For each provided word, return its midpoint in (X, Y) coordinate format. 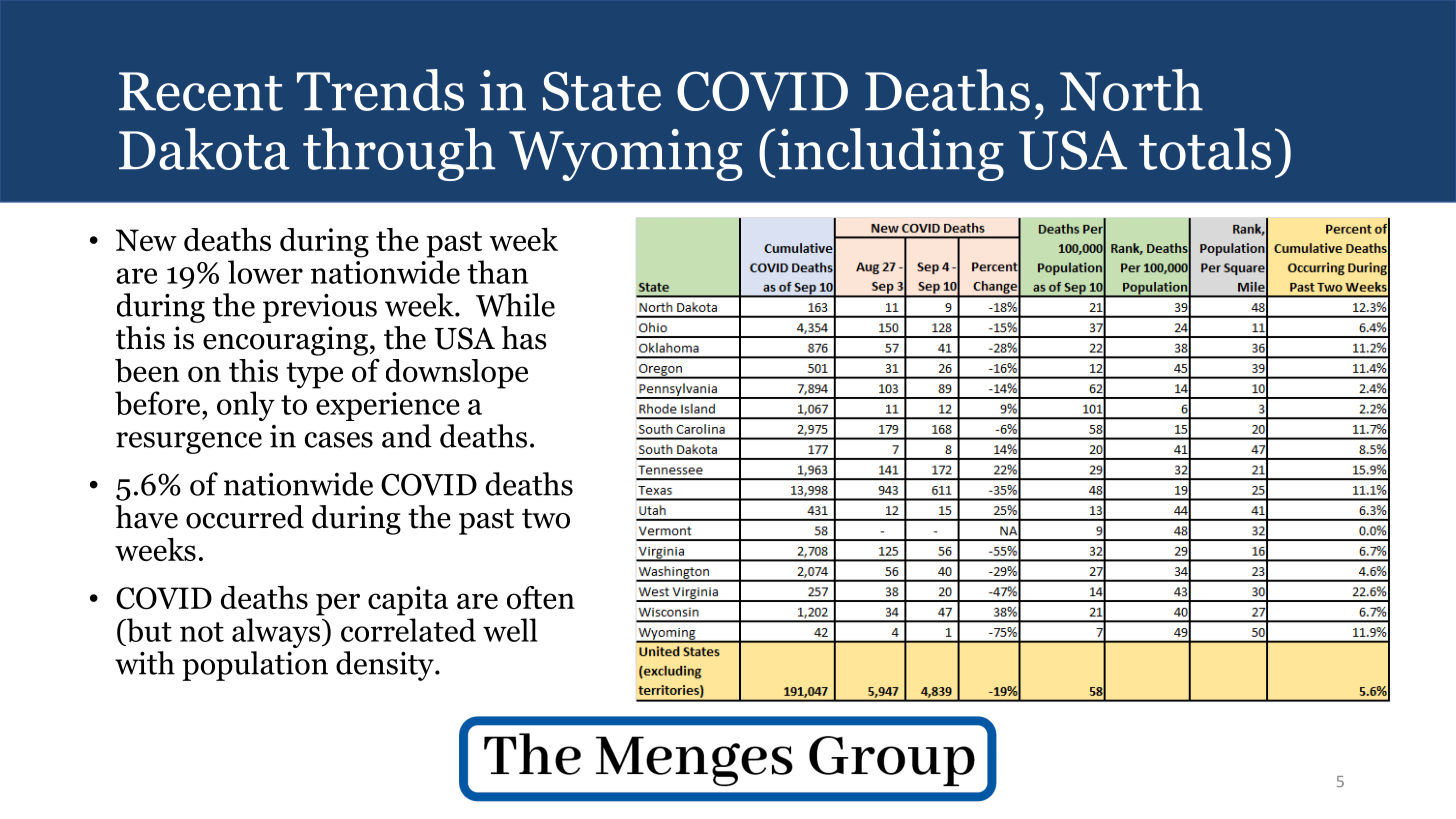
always (276, 633)
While (515, 305)
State (602, 91)
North (1131, 90)
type (314, 375)
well (510, 630)
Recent (201, 91)
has (524, 338)
